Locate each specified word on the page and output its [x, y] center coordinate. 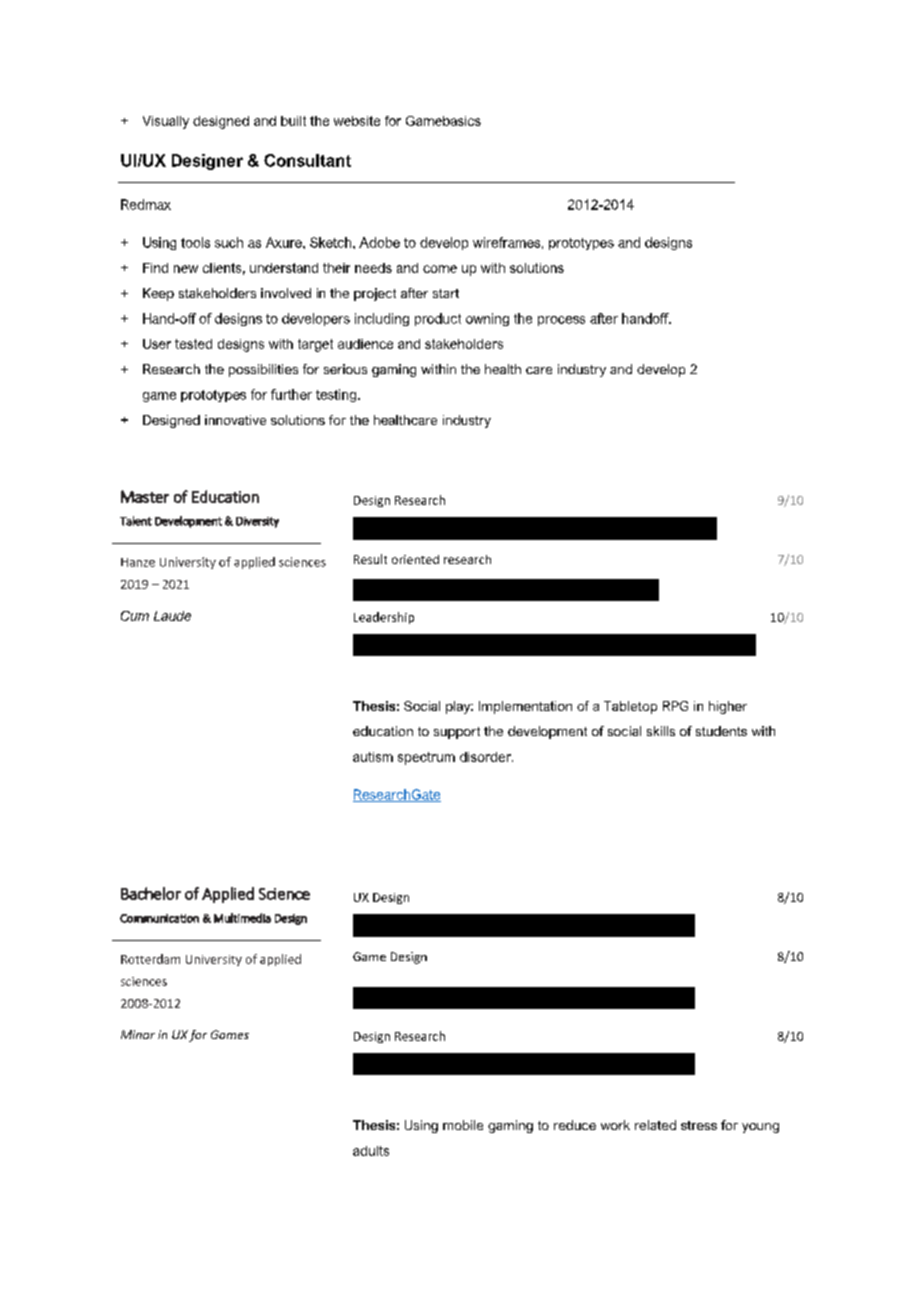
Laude [172, 616]
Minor [138, 1034]
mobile [463, 1125]
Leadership [384, 618]
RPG [675, 706]
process [561, 321]
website [357, 121]
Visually [166, 122]
